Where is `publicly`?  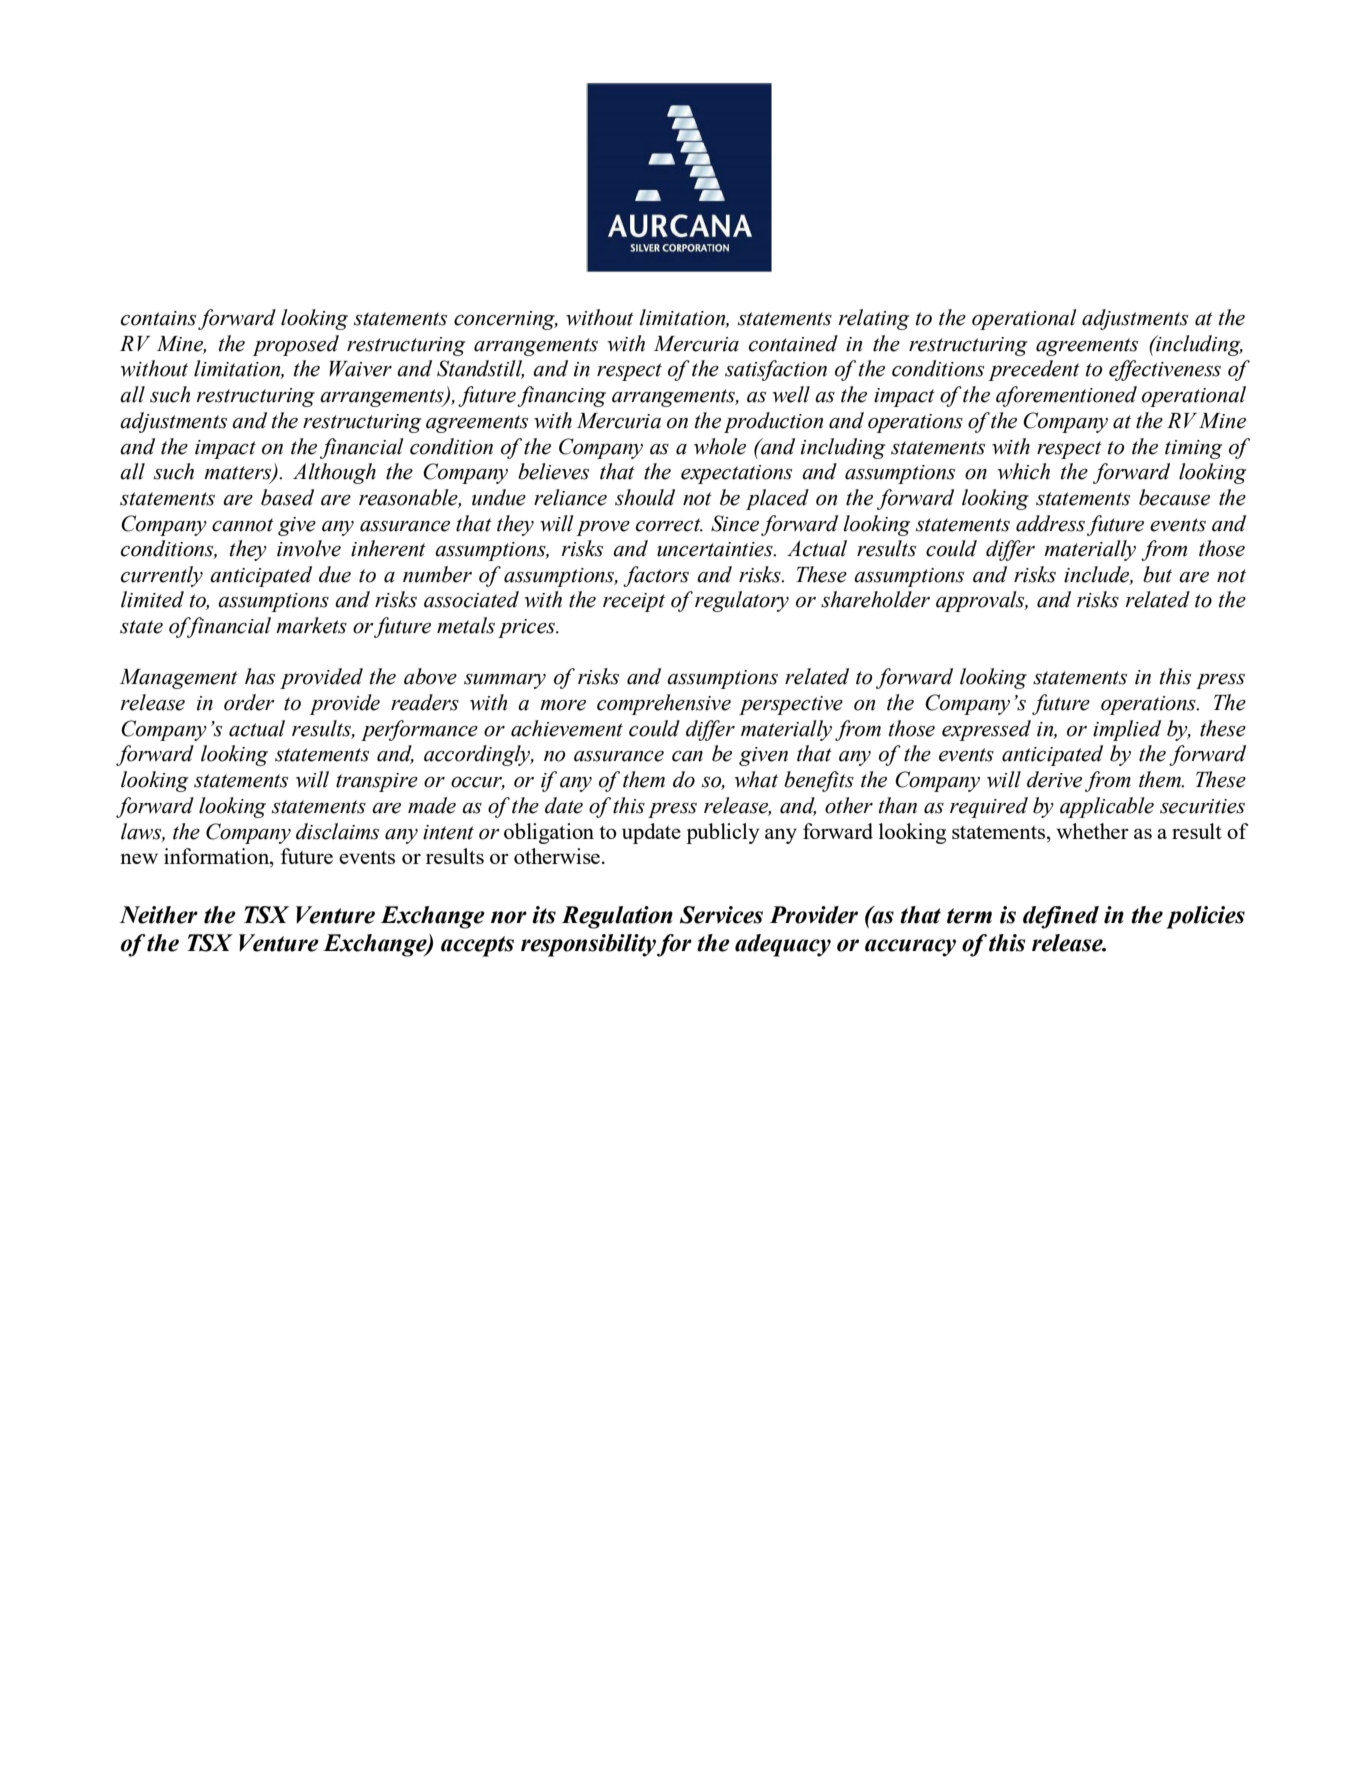
publicly is located at coordinates (722, 833).
